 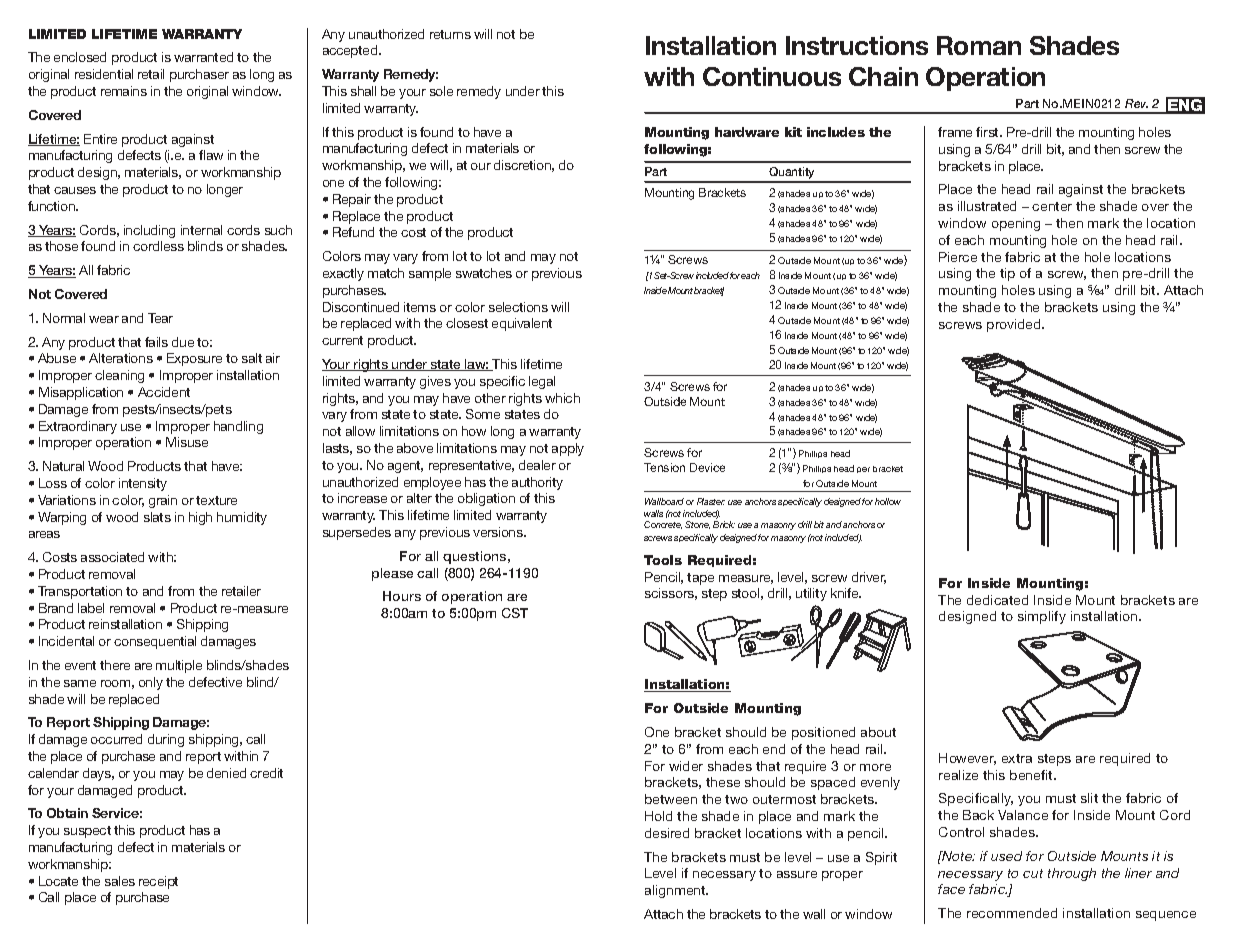 What do you see at coordinates (158, 882) in the page?
I see `receipt` at bounding box center [158, 882].
